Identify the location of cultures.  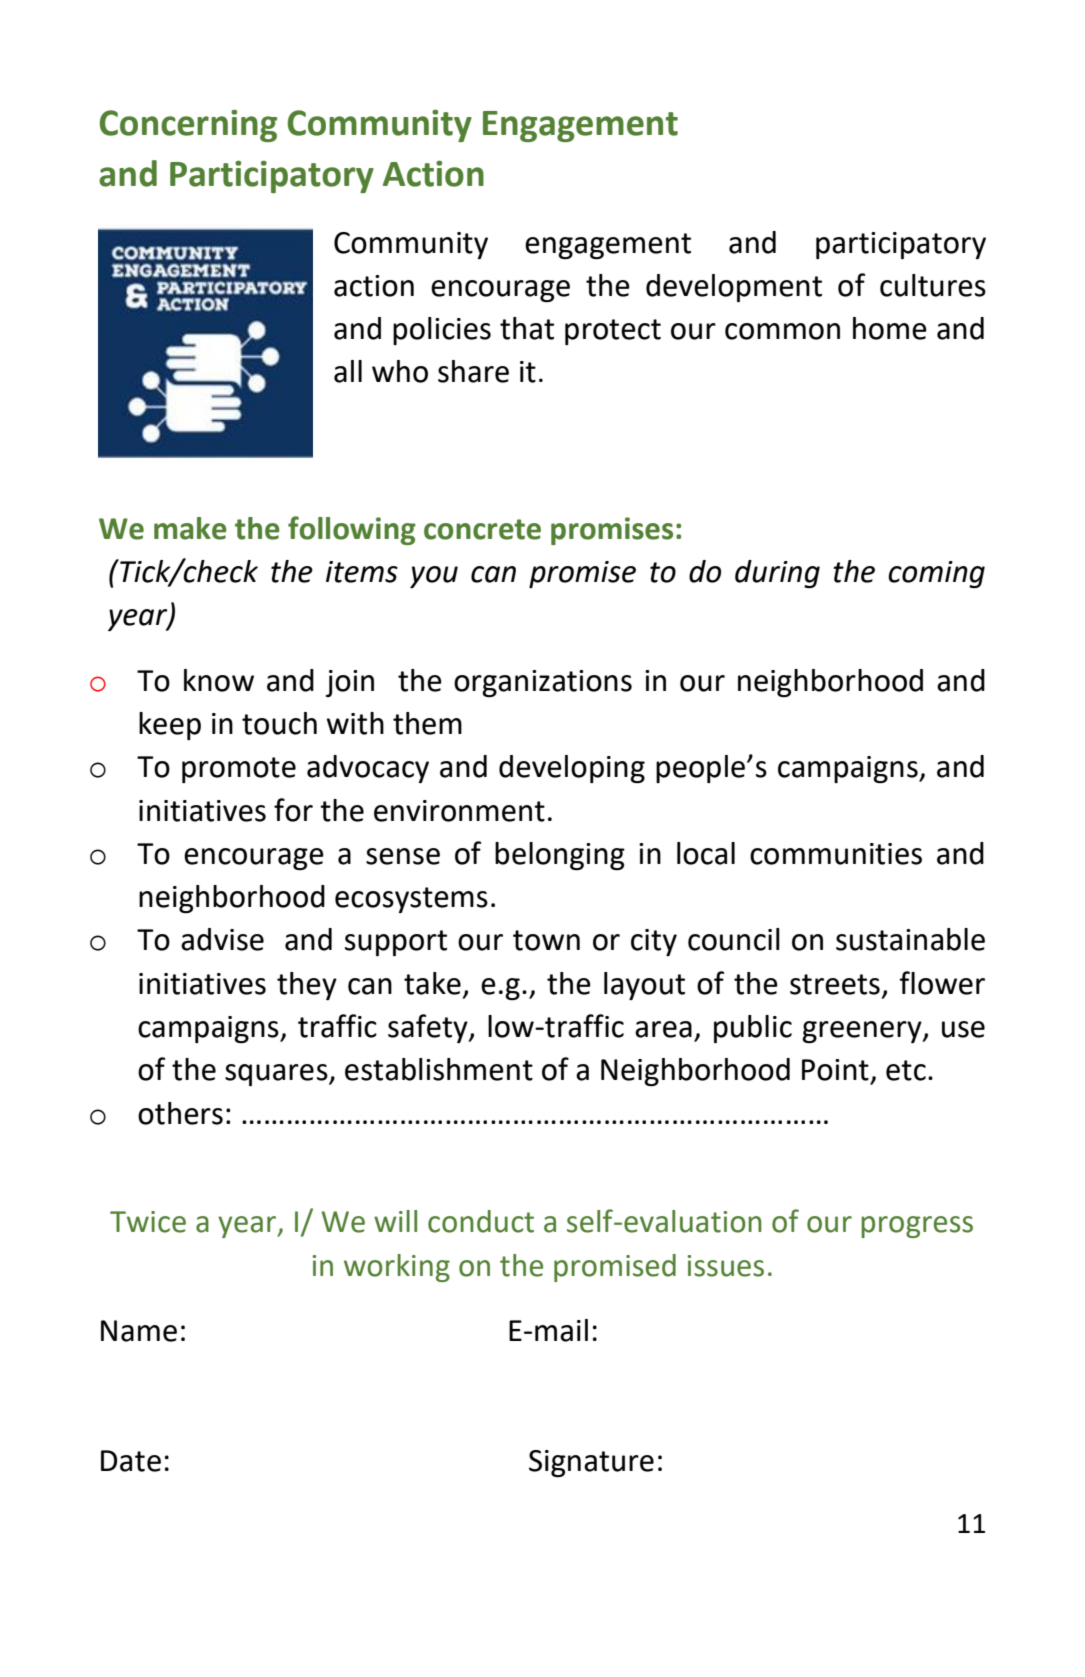
(933, 285).
